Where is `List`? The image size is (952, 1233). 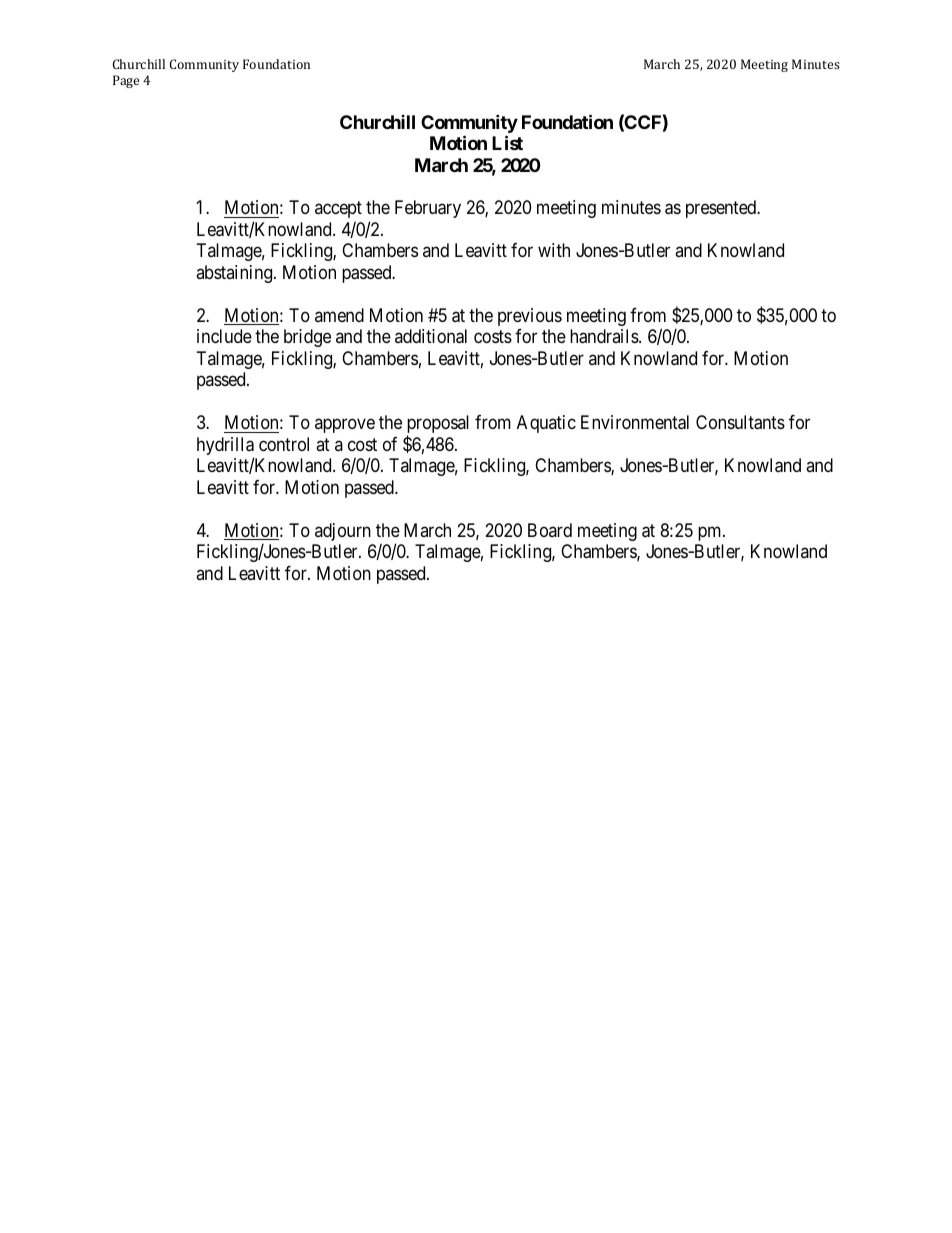 List is located at coordinates (507, 142).
